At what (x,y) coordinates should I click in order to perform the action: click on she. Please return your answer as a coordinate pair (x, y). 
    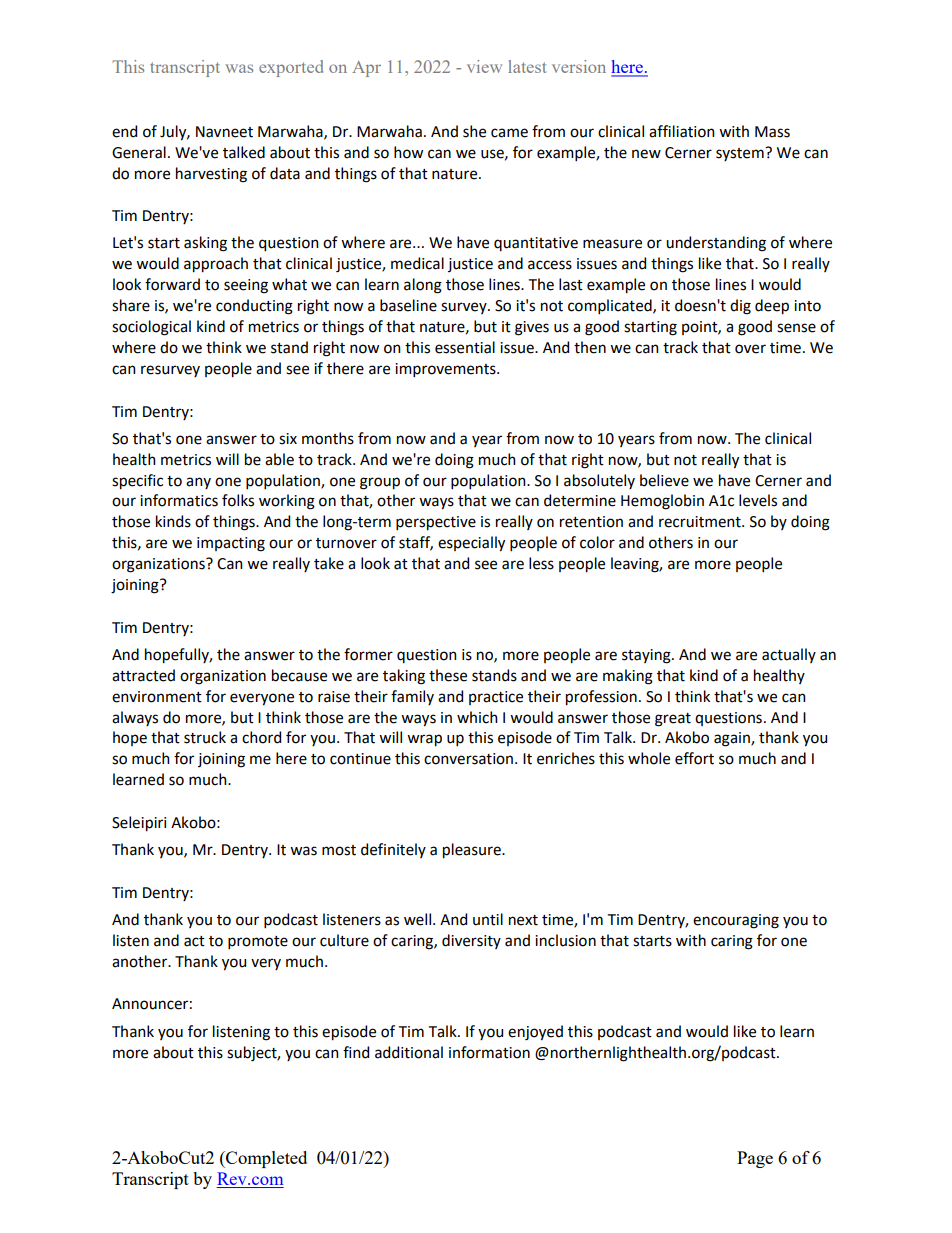
    Looking at the image, I should click on (474, 131).
